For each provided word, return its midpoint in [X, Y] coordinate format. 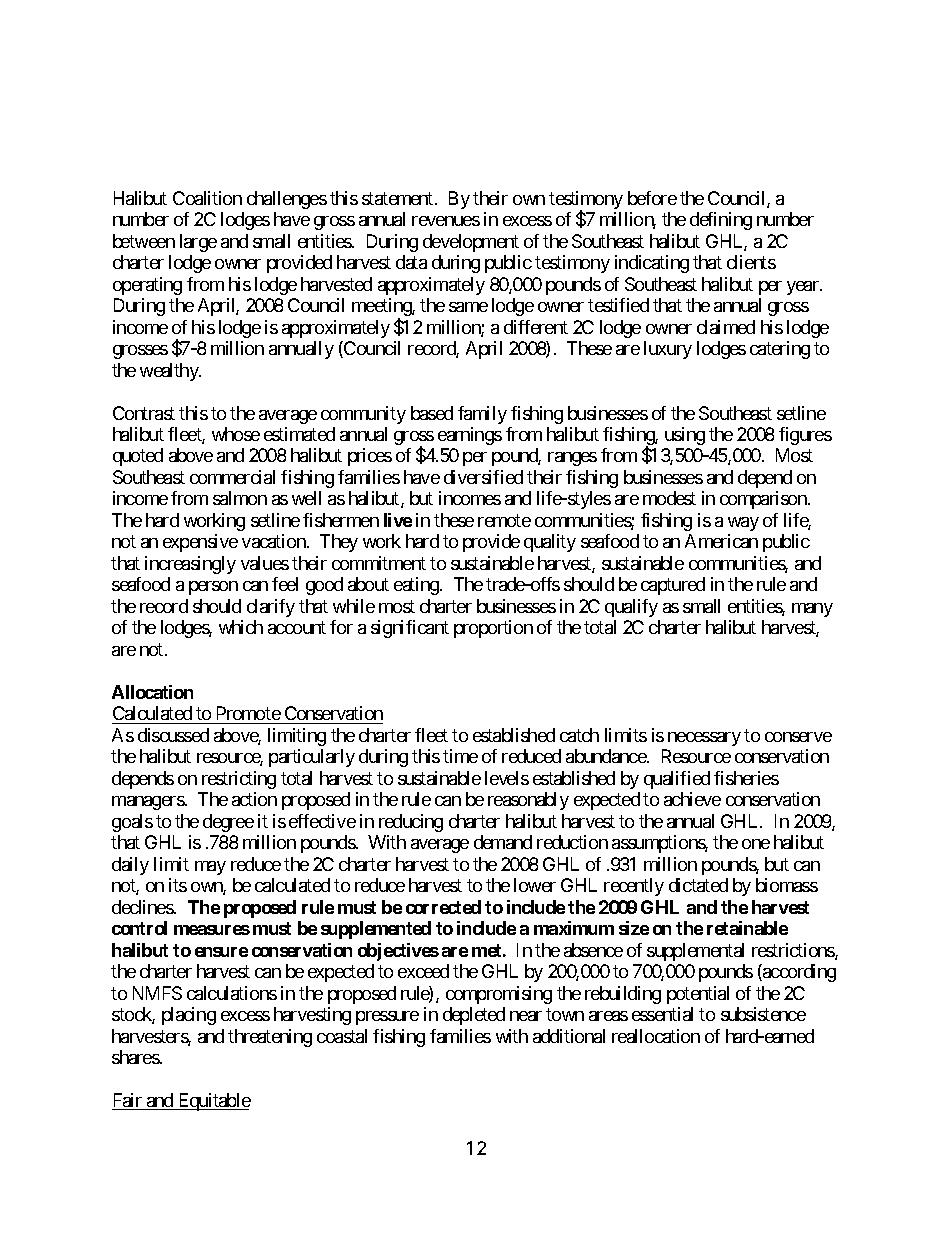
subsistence [763, 1014]
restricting [239, 780]
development [471, 243]
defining [721, 221]
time [460, 756]
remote [504, 520]
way [743, 524]
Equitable [213, 1102]
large [198, 243]
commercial [232, 477]
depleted [474, 1016]
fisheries [746, 778]
